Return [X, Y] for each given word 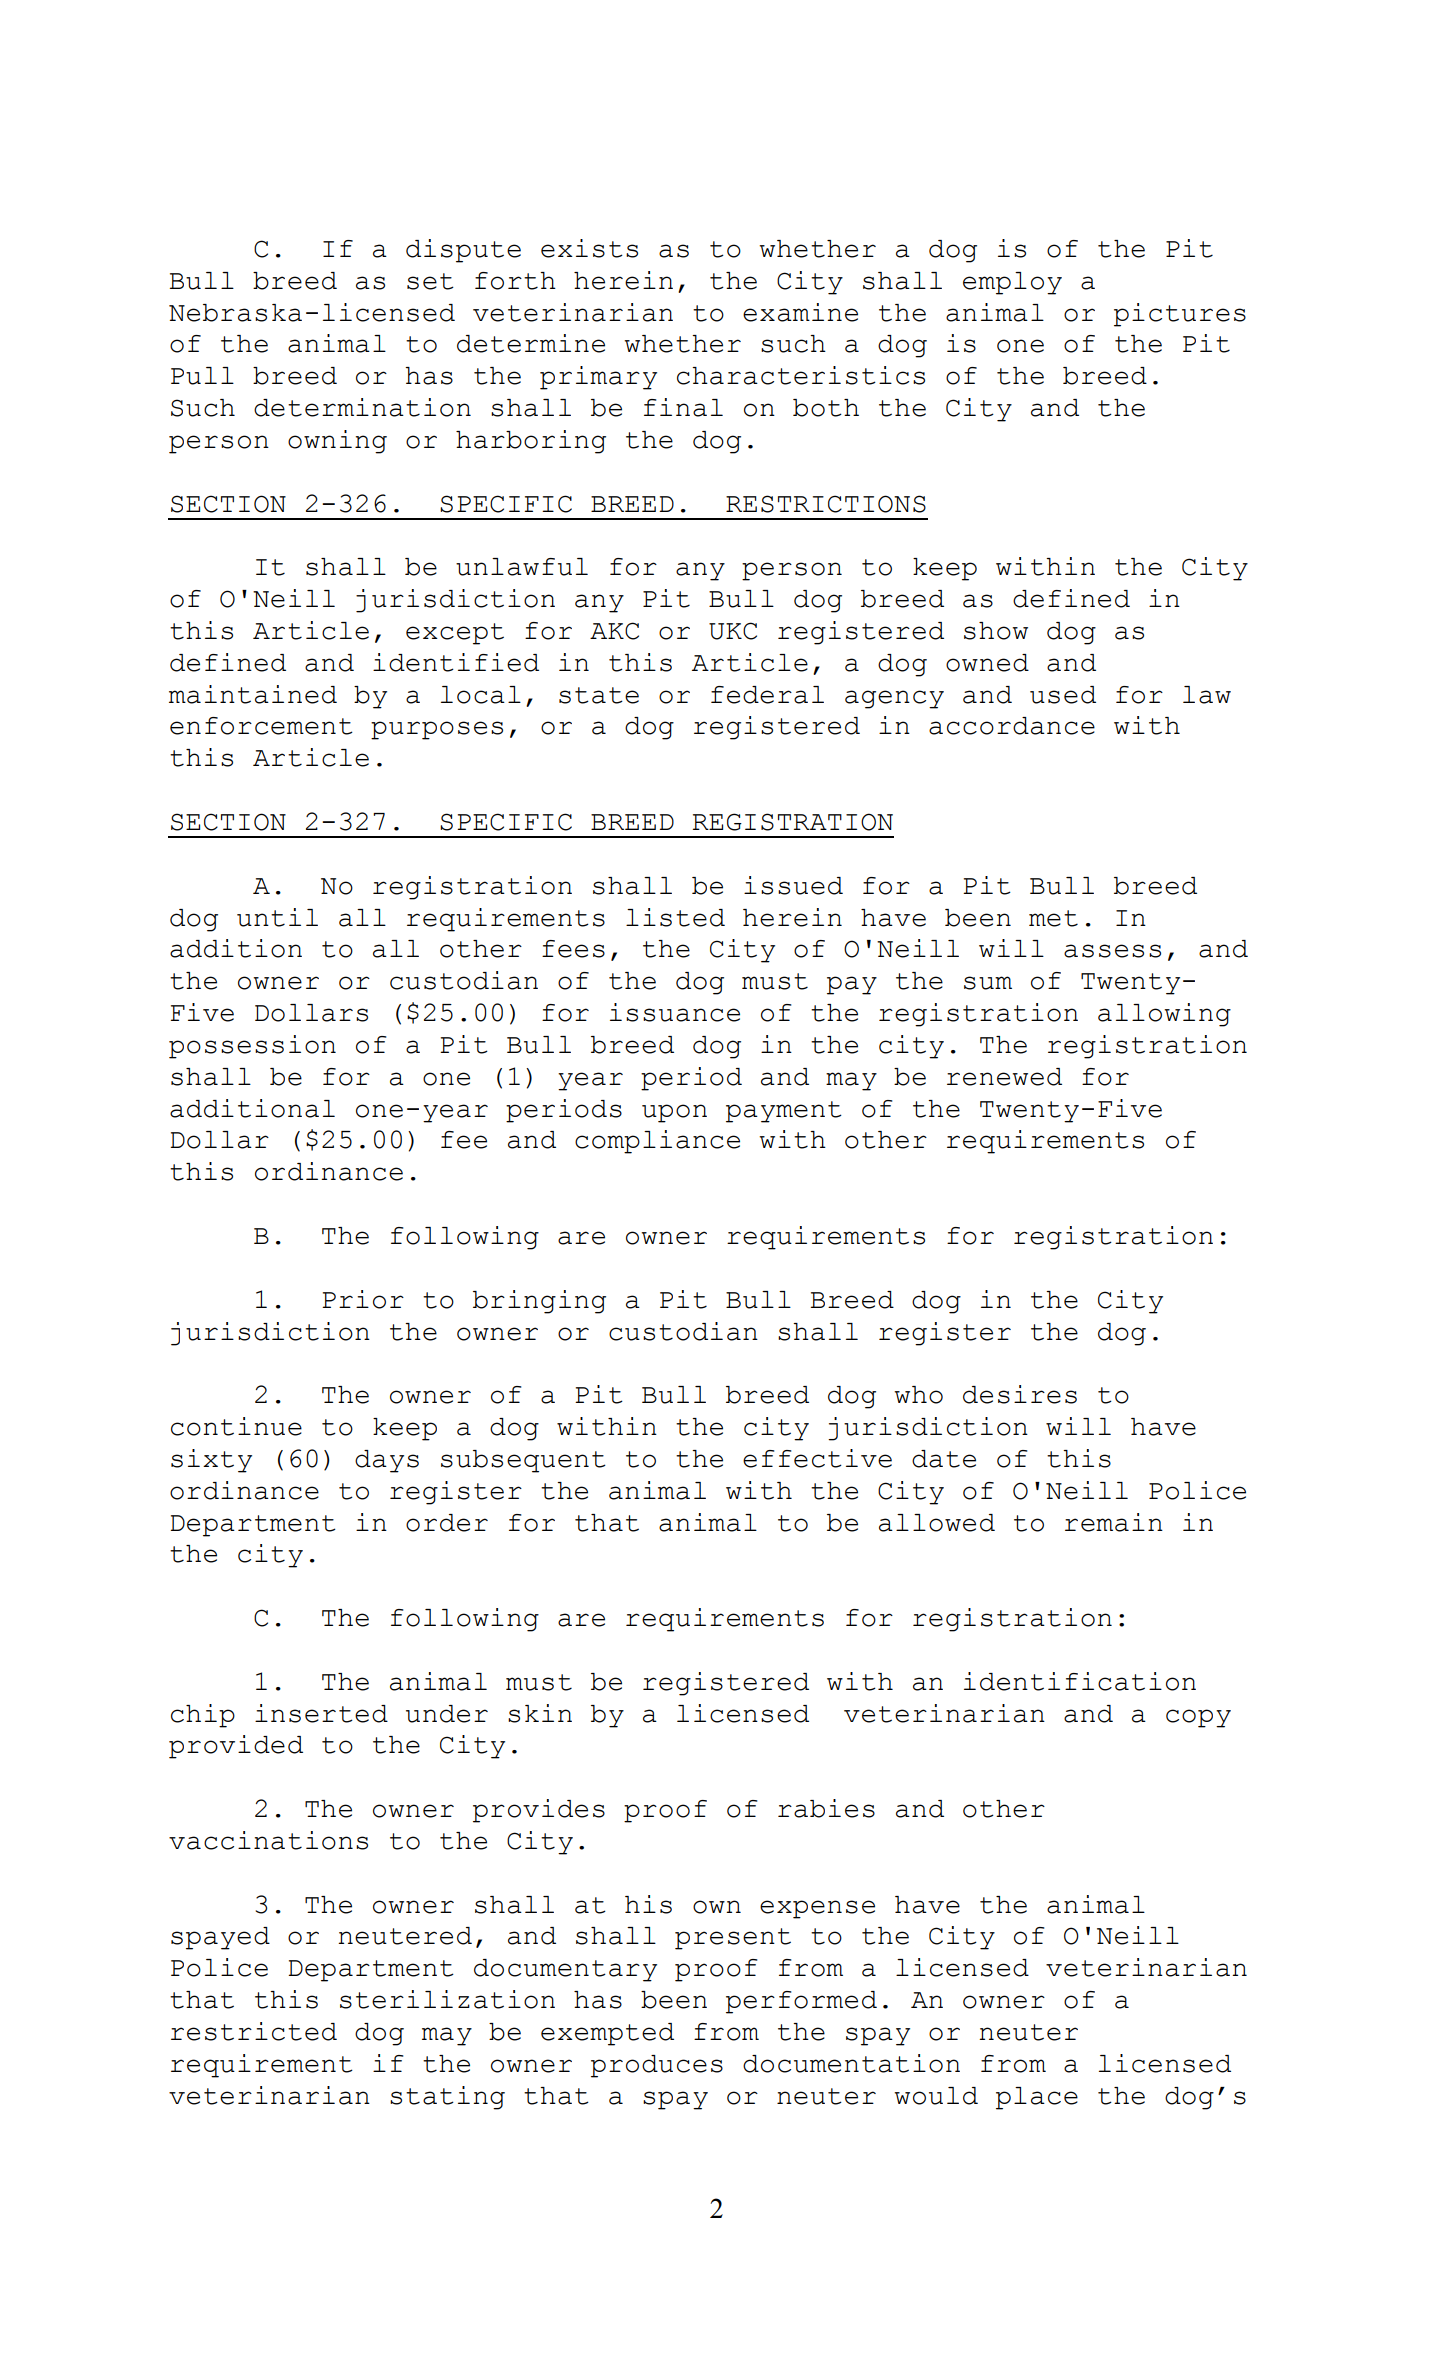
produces [657, 2066]
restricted [254, 2031]
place [1037, 2098]
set [430, 281]
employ [1012, 283]
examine [800, 312]
